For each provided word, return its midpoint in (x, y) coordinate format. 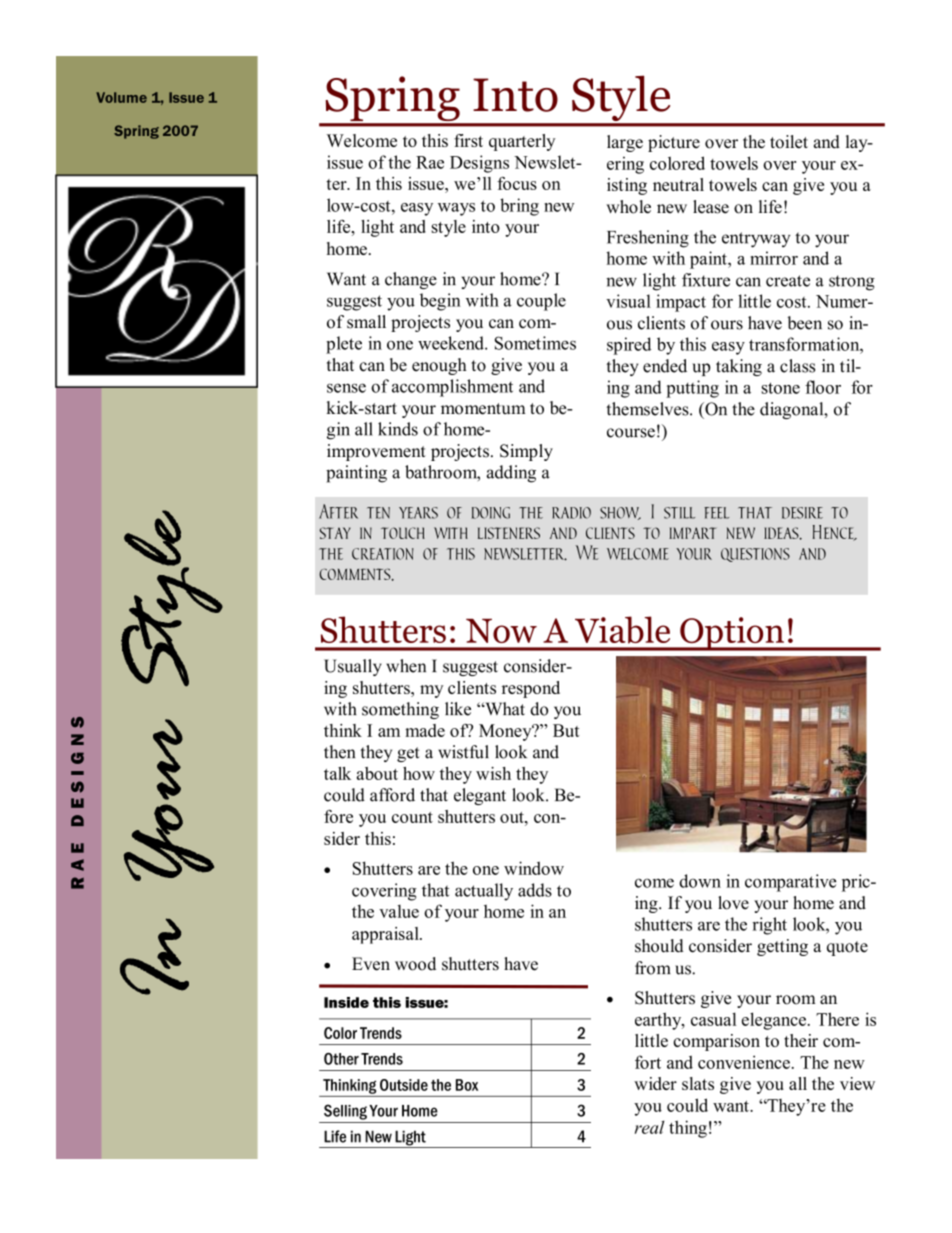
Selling (345, 1112)
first (468, 140)
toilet (789, 142)
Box (467, 1085)
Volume (121, 97)
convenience (744, 1062)
